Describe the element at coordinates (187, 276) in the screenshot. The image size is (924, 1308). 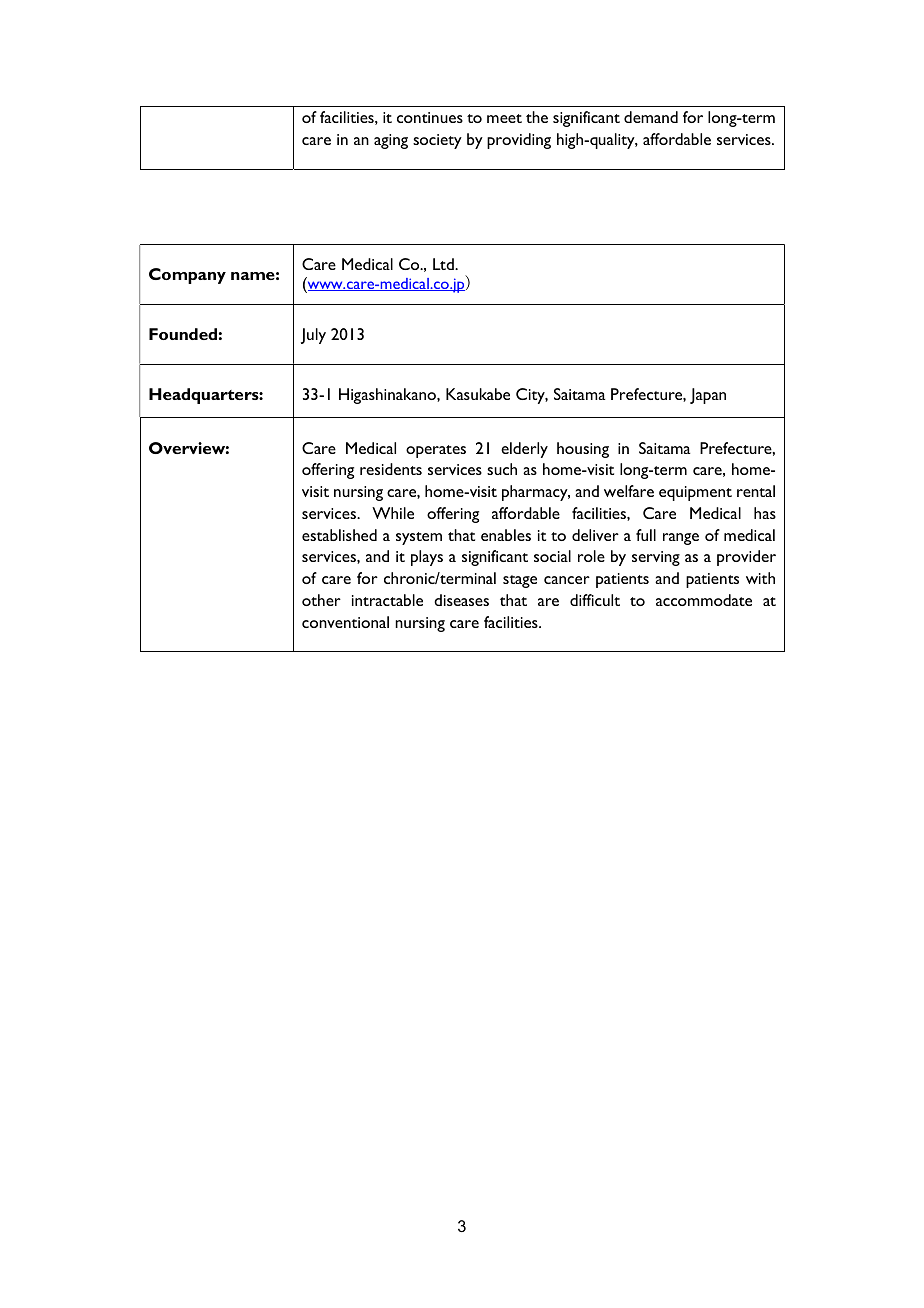
I see `Company` at that location.
